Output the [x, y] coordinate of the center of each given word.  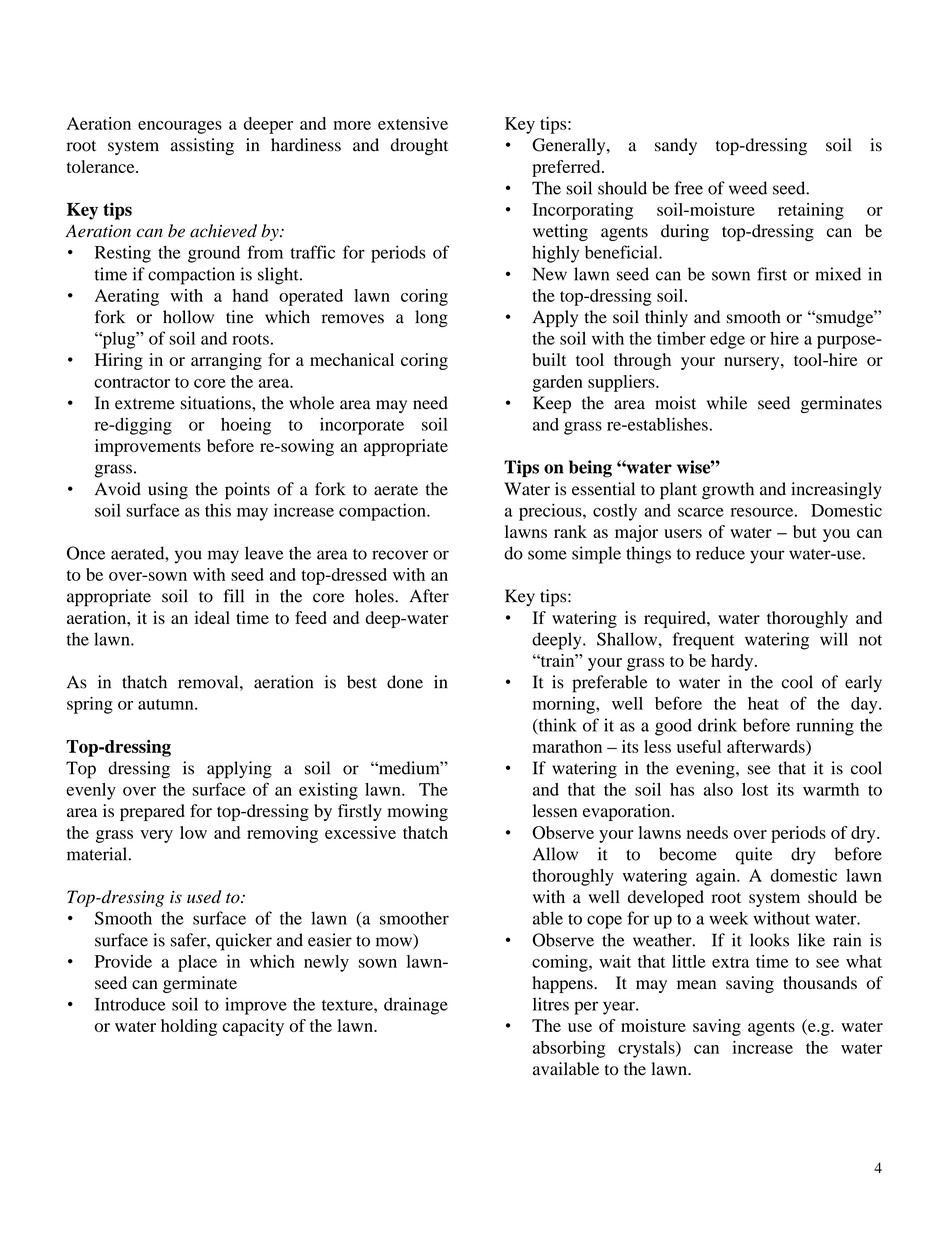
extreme [145, 404]
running [825, 727]
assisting [202, 146]
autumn [167, 704]
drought [419, 146]
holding [189, 1027]
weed [748, 188]
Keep [552, 405]
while [727, 403]
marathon [567, 746]
